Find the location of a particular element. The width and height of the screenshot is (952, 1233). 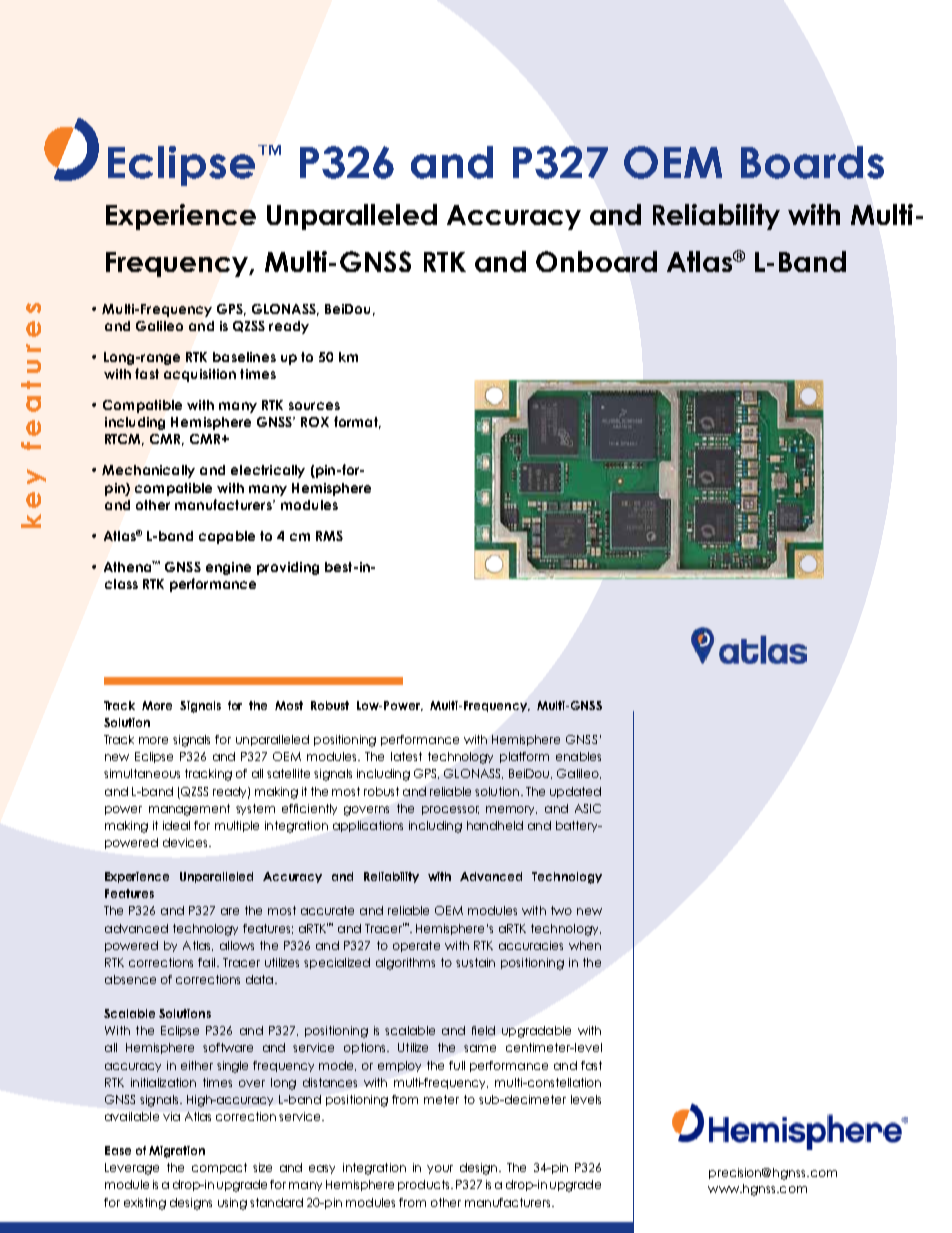

latest is located at coordinates (406, 756).
